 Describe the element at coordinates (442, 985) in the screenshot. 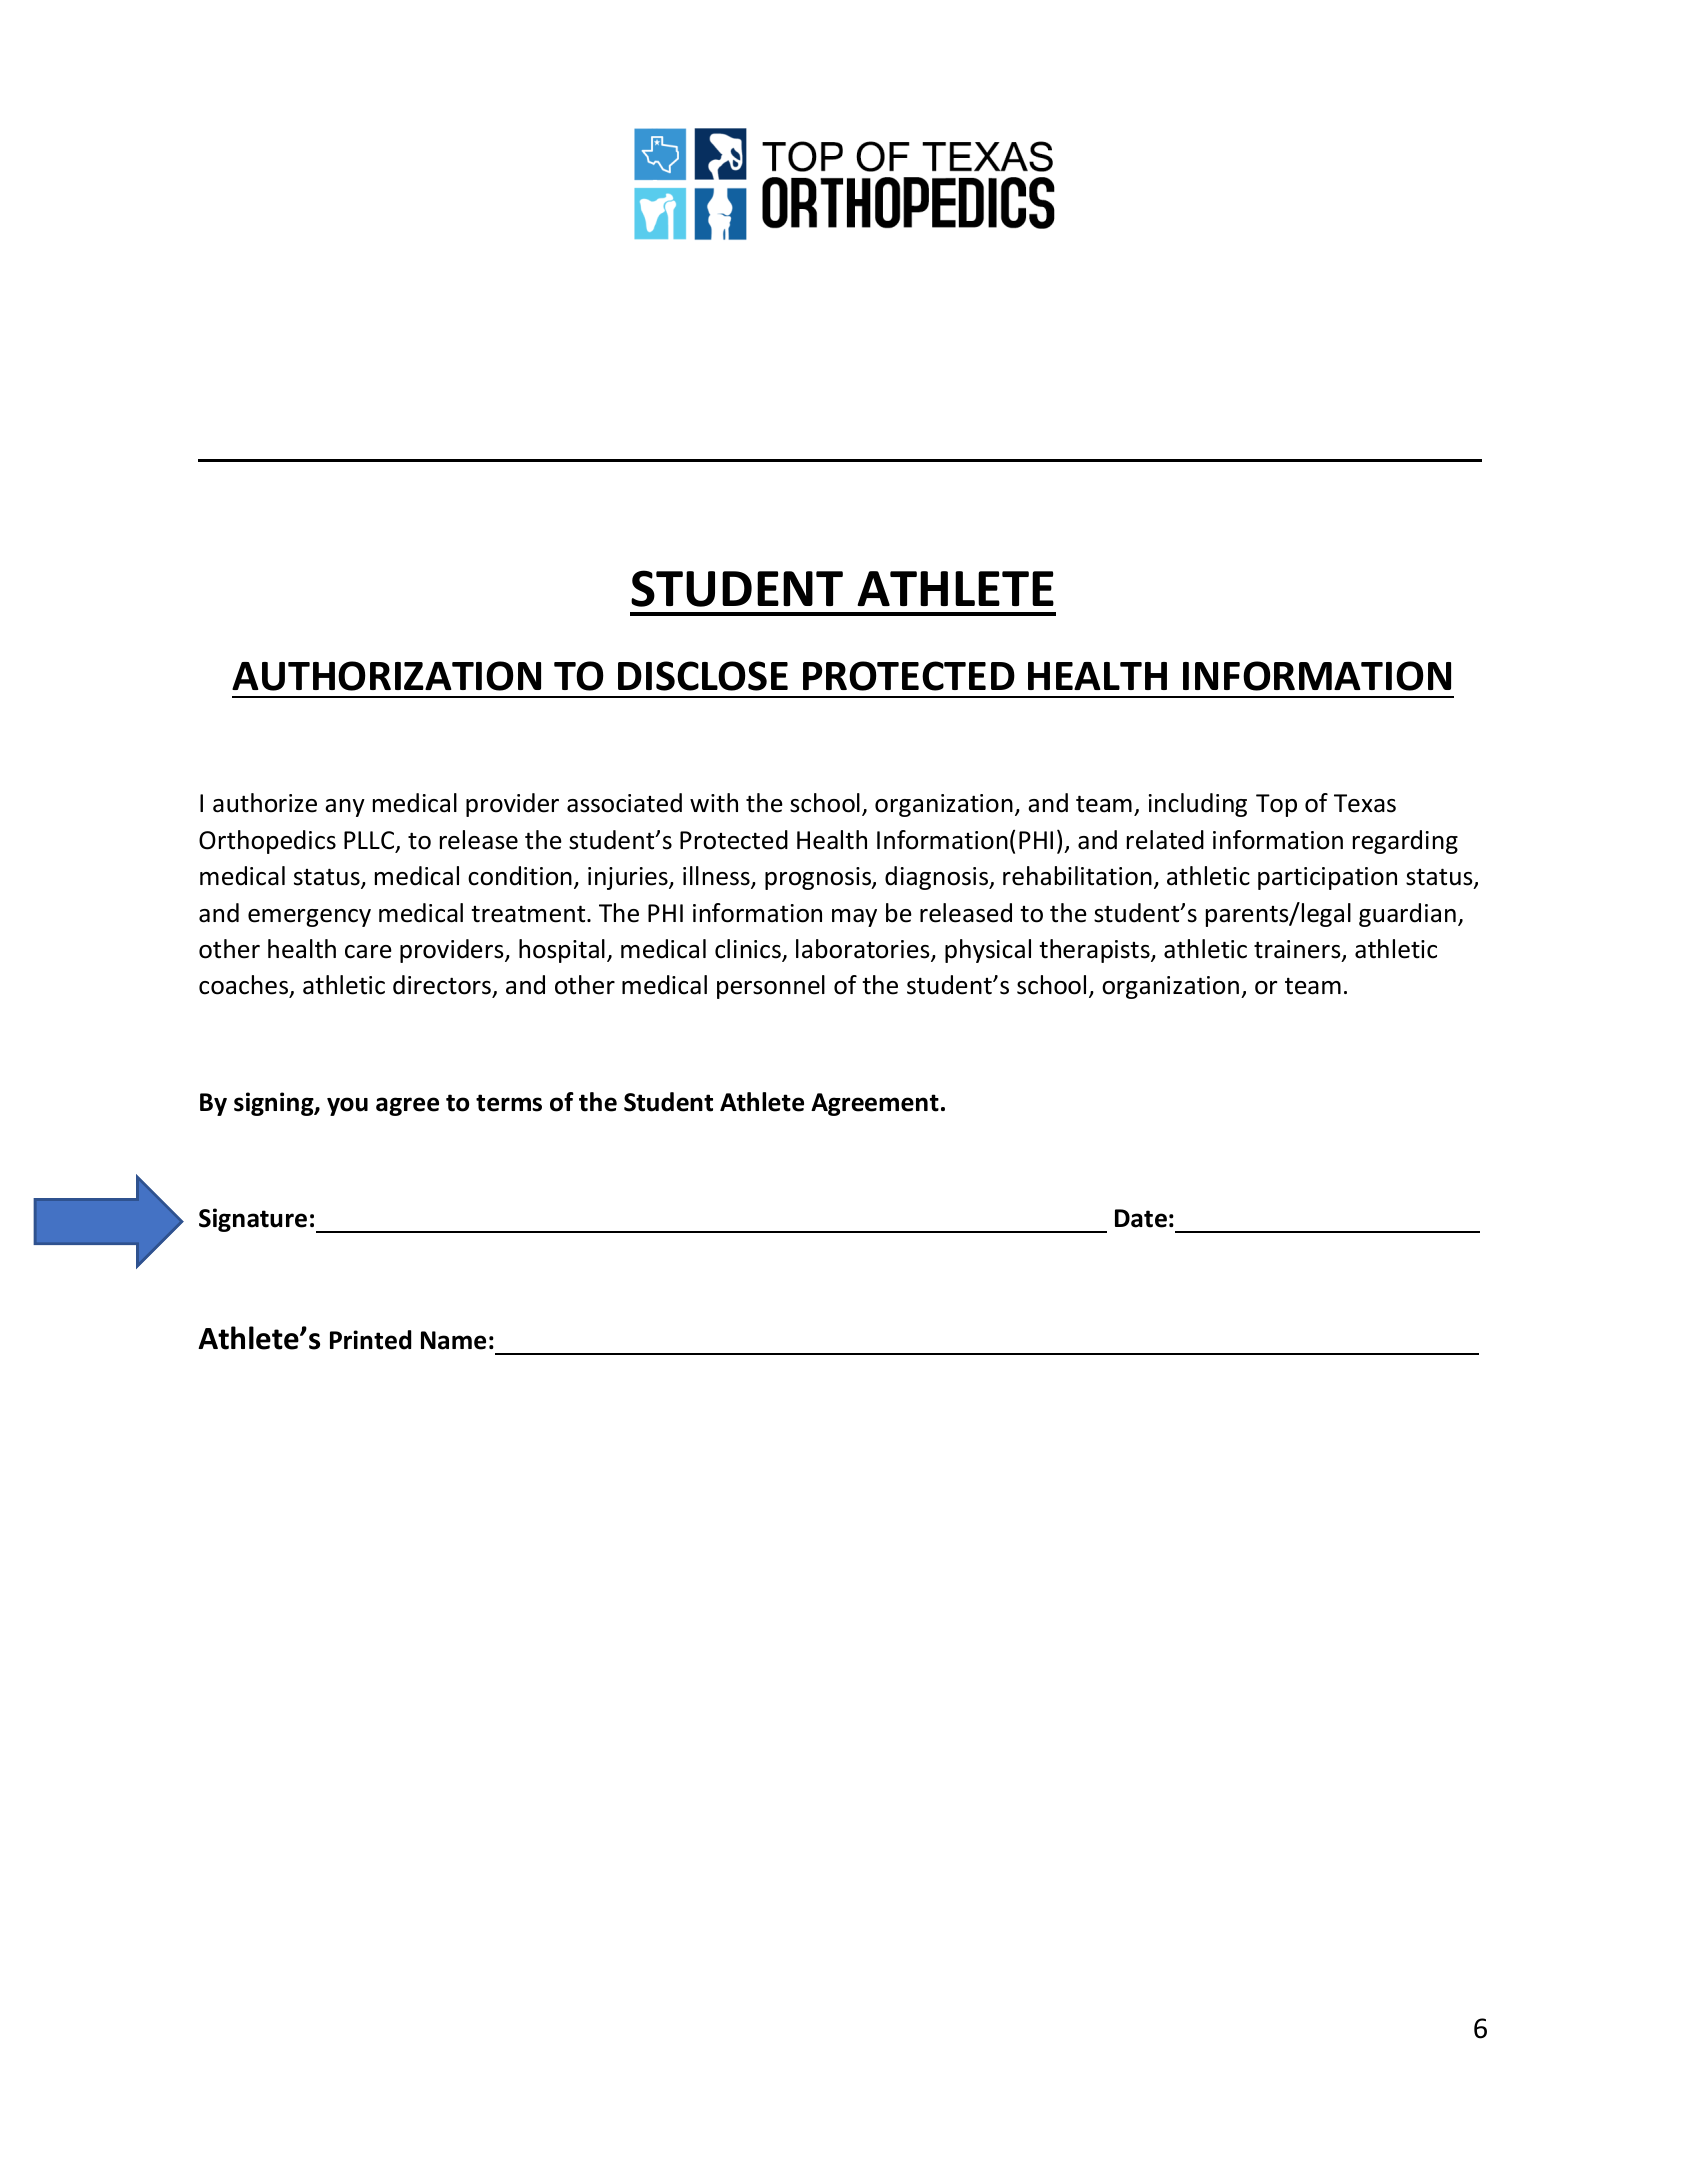

I see `directors` at that location.
